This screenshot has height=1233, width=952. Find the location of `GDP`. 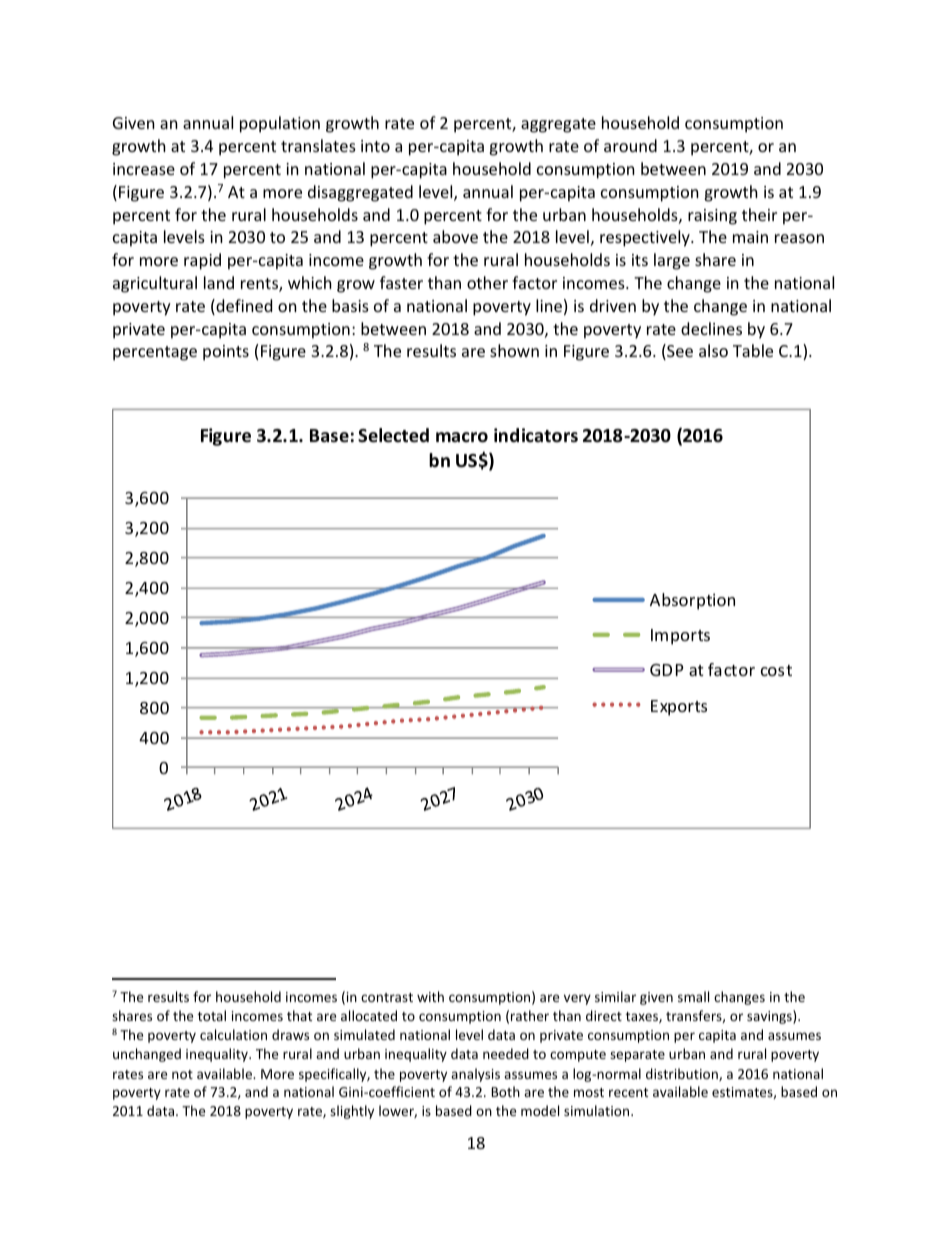

GDP is located at coordinates (667, 670).
